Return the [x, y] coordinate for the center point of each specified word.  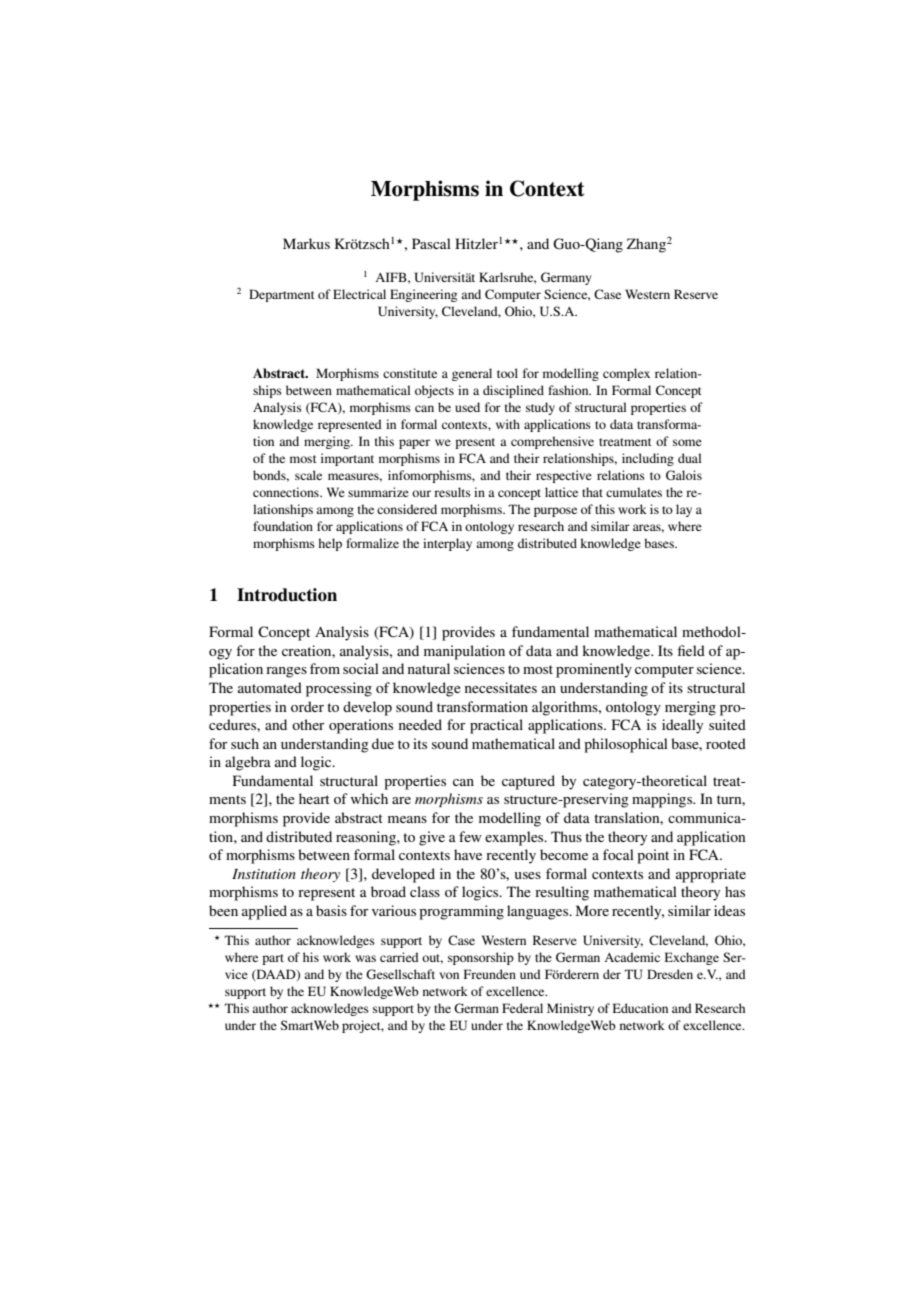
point [653, 856]
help [330, 544]
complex [626, 374]
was [365, 958]
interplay [447, 544]
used [467, 407]
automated [270, 687]
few [470, 836]
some [687, 442]
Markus [306, 243]
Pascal [431, 243]
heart [314, 798]
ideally [682, 726]
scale [308, 475]
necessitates [501, 687]
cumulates [634, 492]
